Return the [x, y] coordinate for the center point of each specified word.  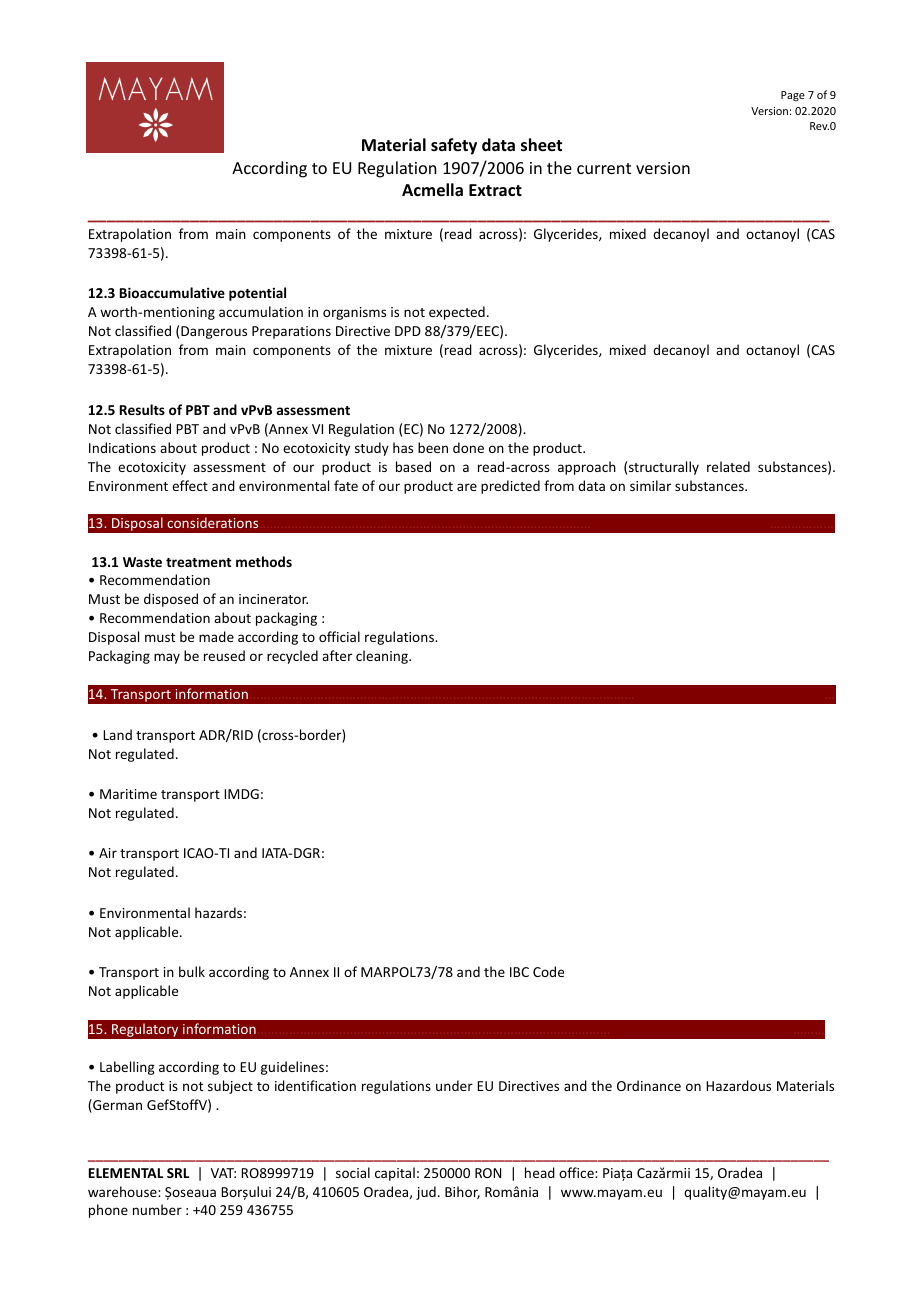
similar [650, 485]
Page [793, 96]
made [216, 636]
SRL [178, 1173]
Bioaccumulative [172, 292]
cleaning [383, 657]
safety [454, 146]
